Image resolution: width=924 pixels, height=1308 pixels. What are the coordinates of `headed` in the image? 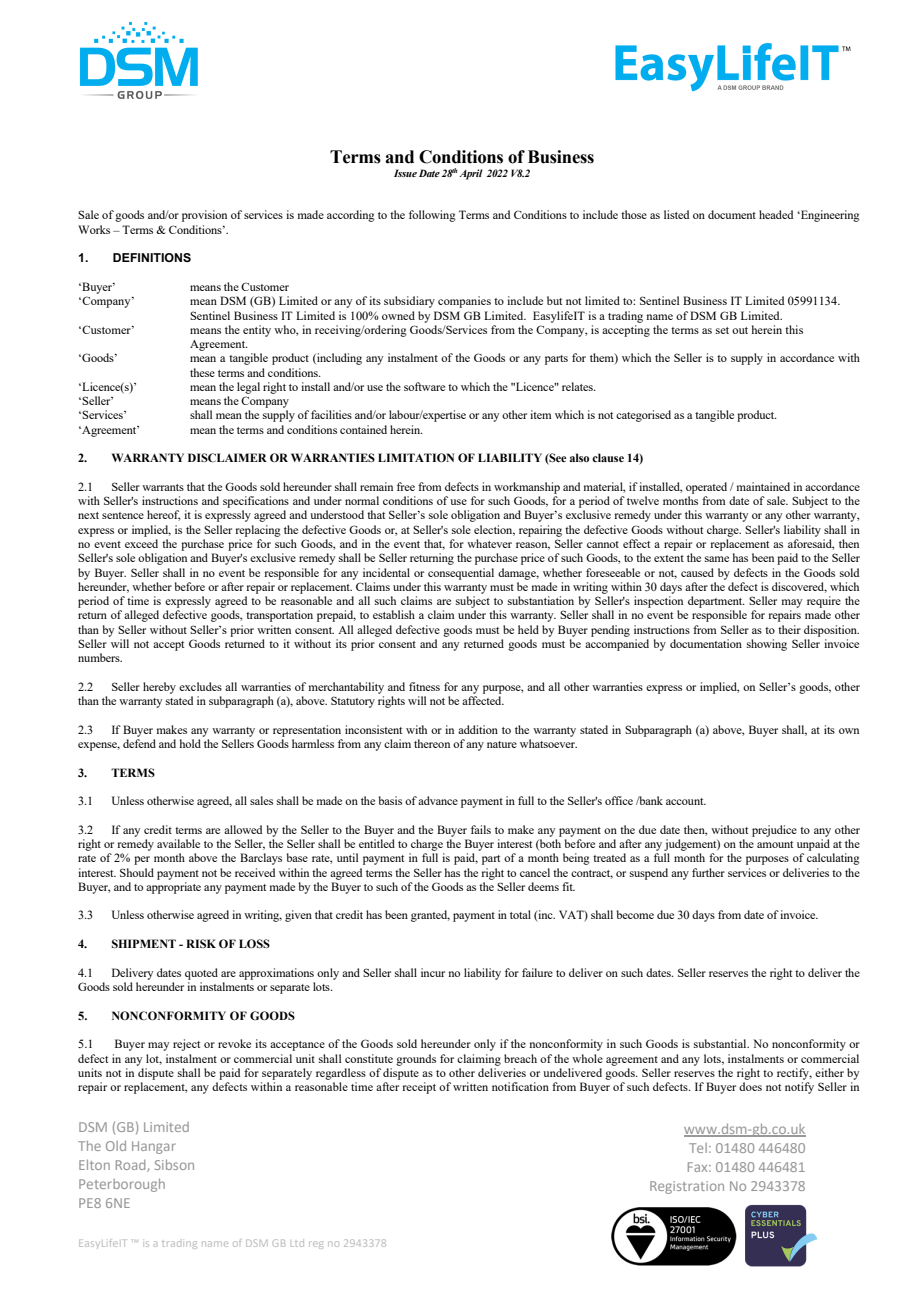 It's located at (776, 214).
